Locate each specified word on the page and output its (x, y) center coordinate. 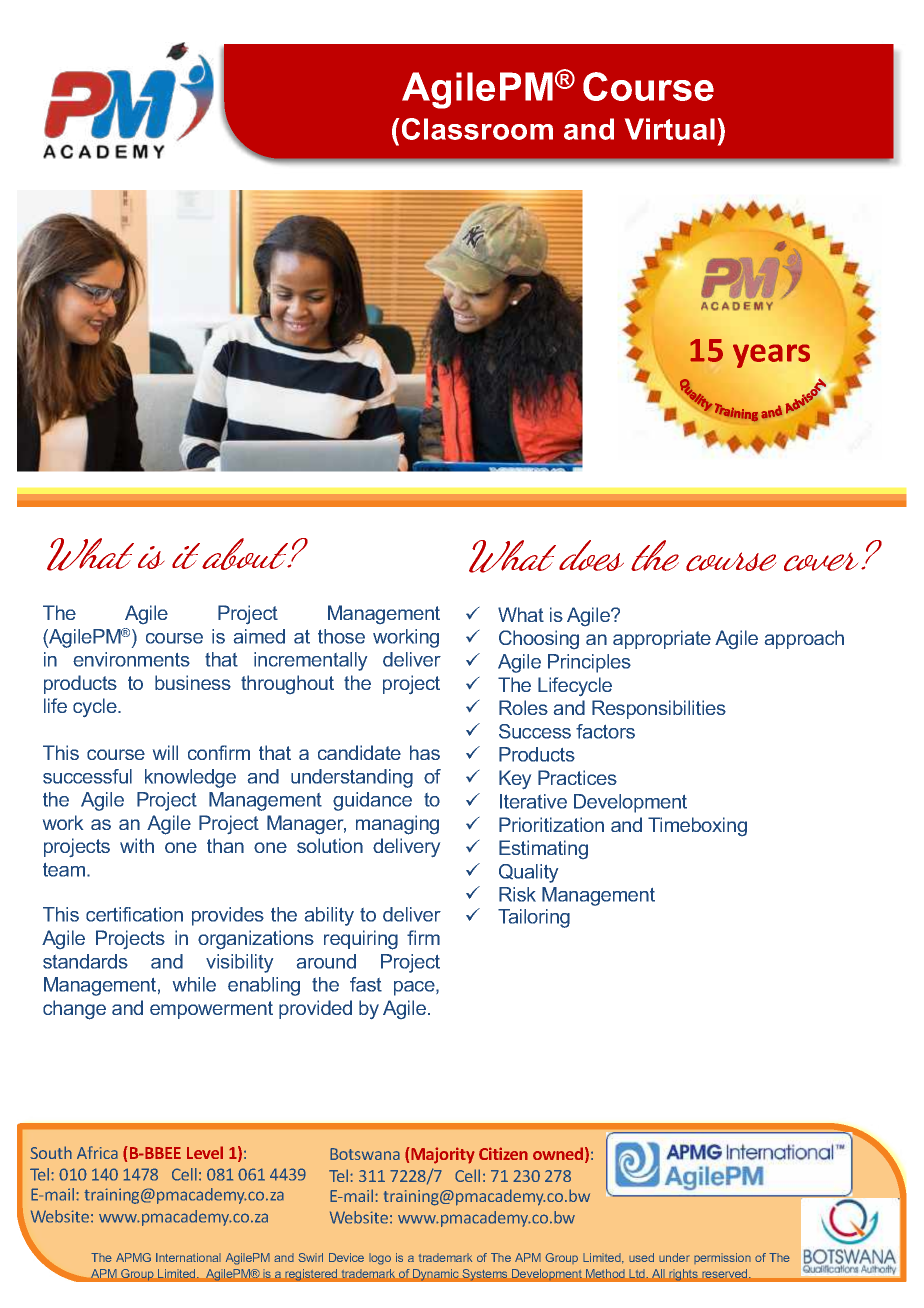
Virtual (670, 129)
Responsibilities (659, 709)
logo (380, 1259)
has (425, 752)
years (771, 356)
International (188, 1257)
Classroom (477, 129)
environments (131, 659)
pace (415, 988)
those (341, 636)
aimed (259, 636)
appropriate (662, 639)
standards (85, 961)
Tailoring (534, 918)
